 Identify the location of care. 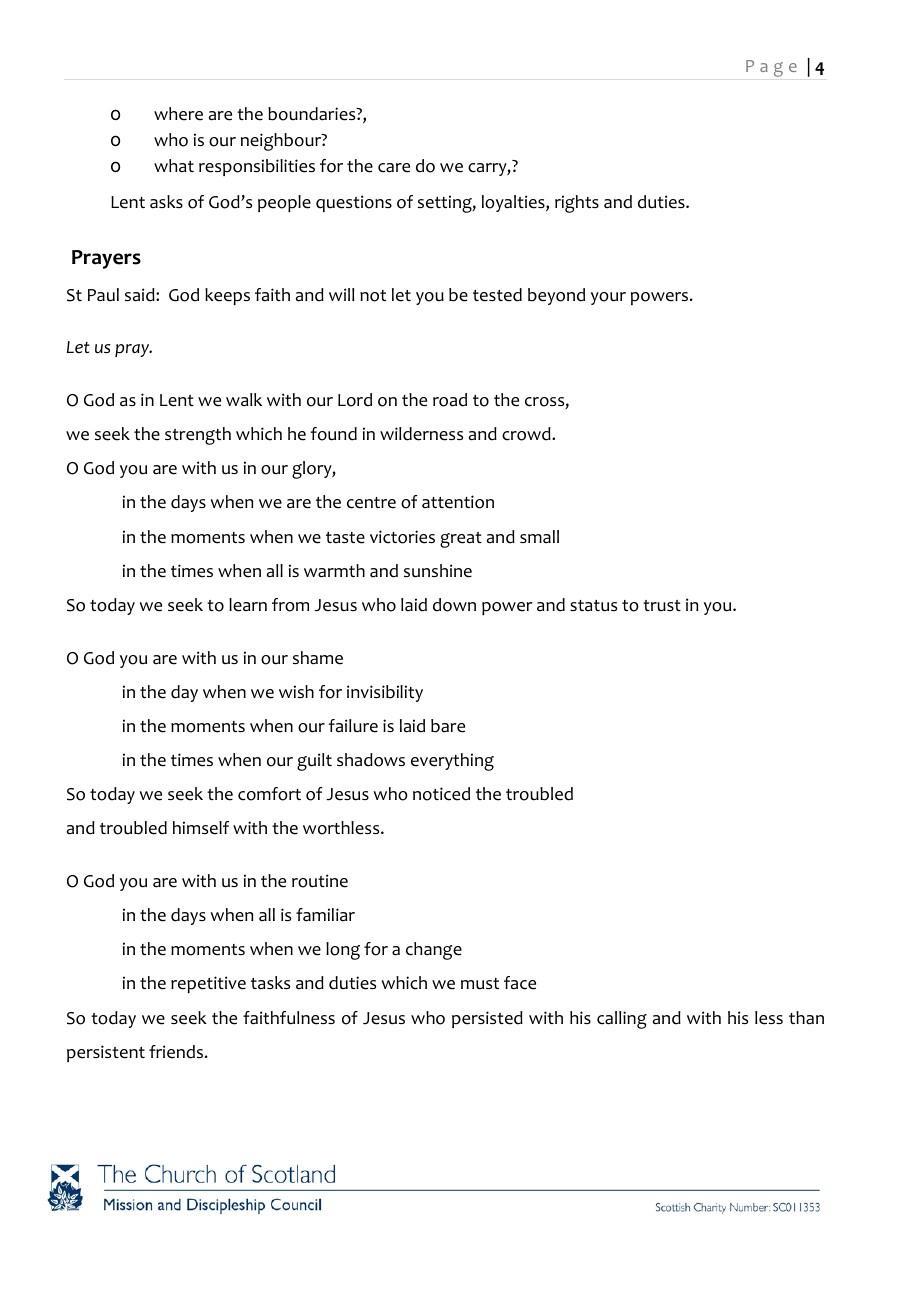
(394, 168).
